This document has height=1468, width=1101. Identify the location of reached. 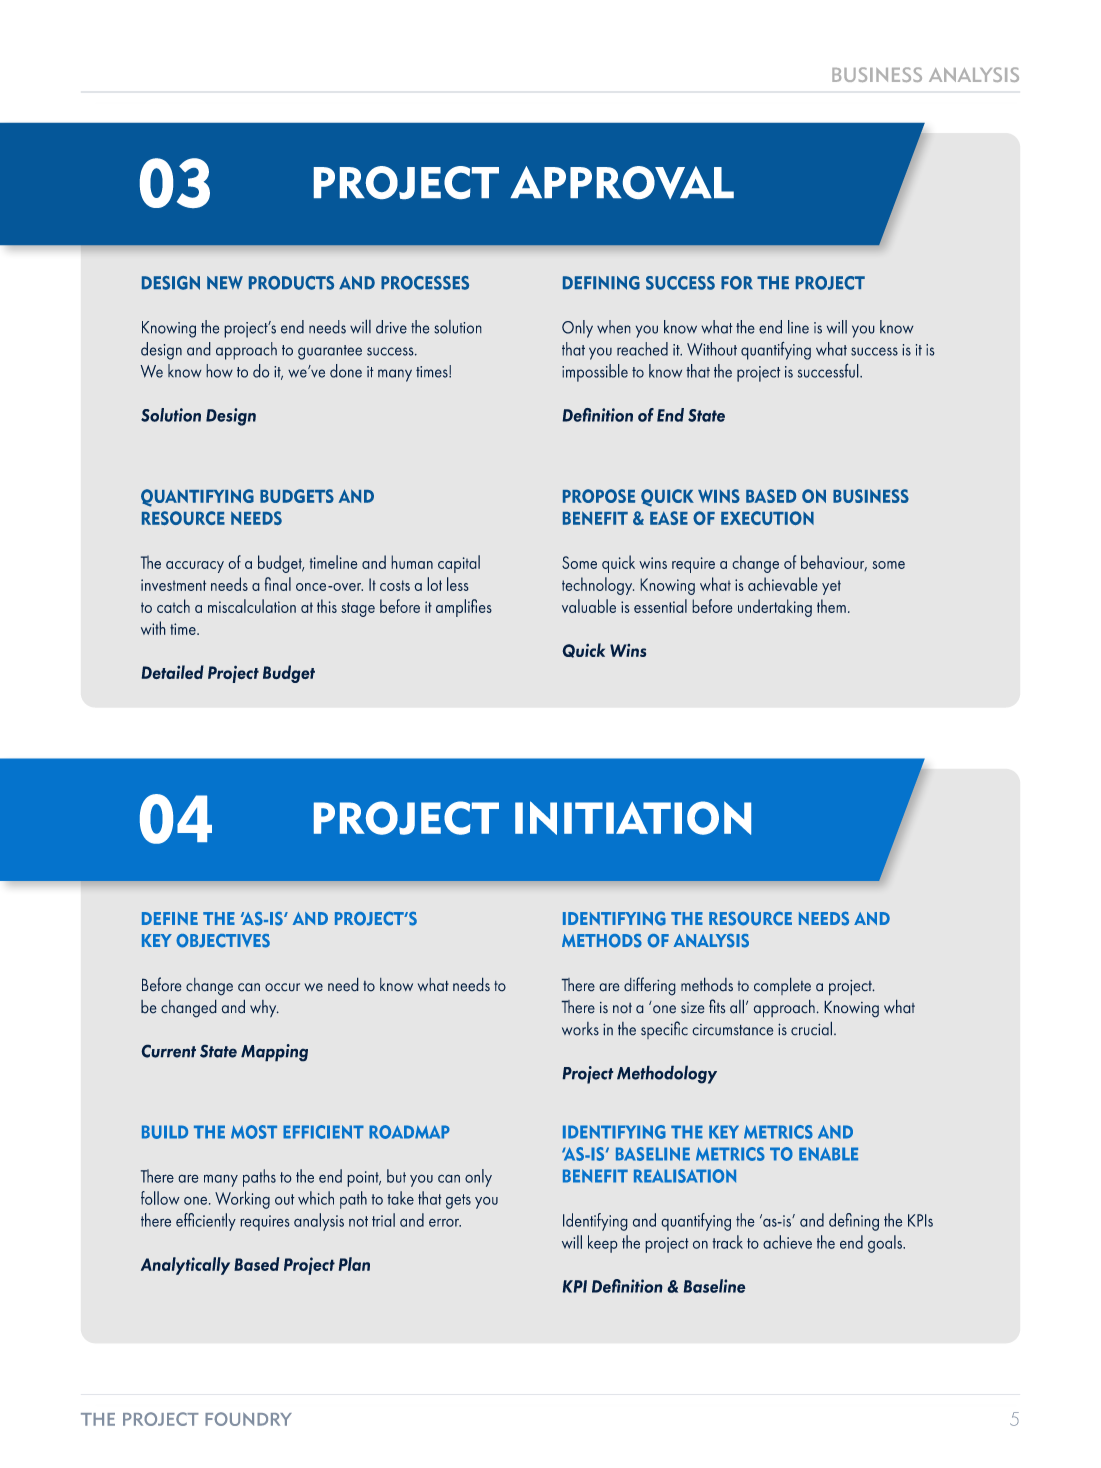
(642, 349).
